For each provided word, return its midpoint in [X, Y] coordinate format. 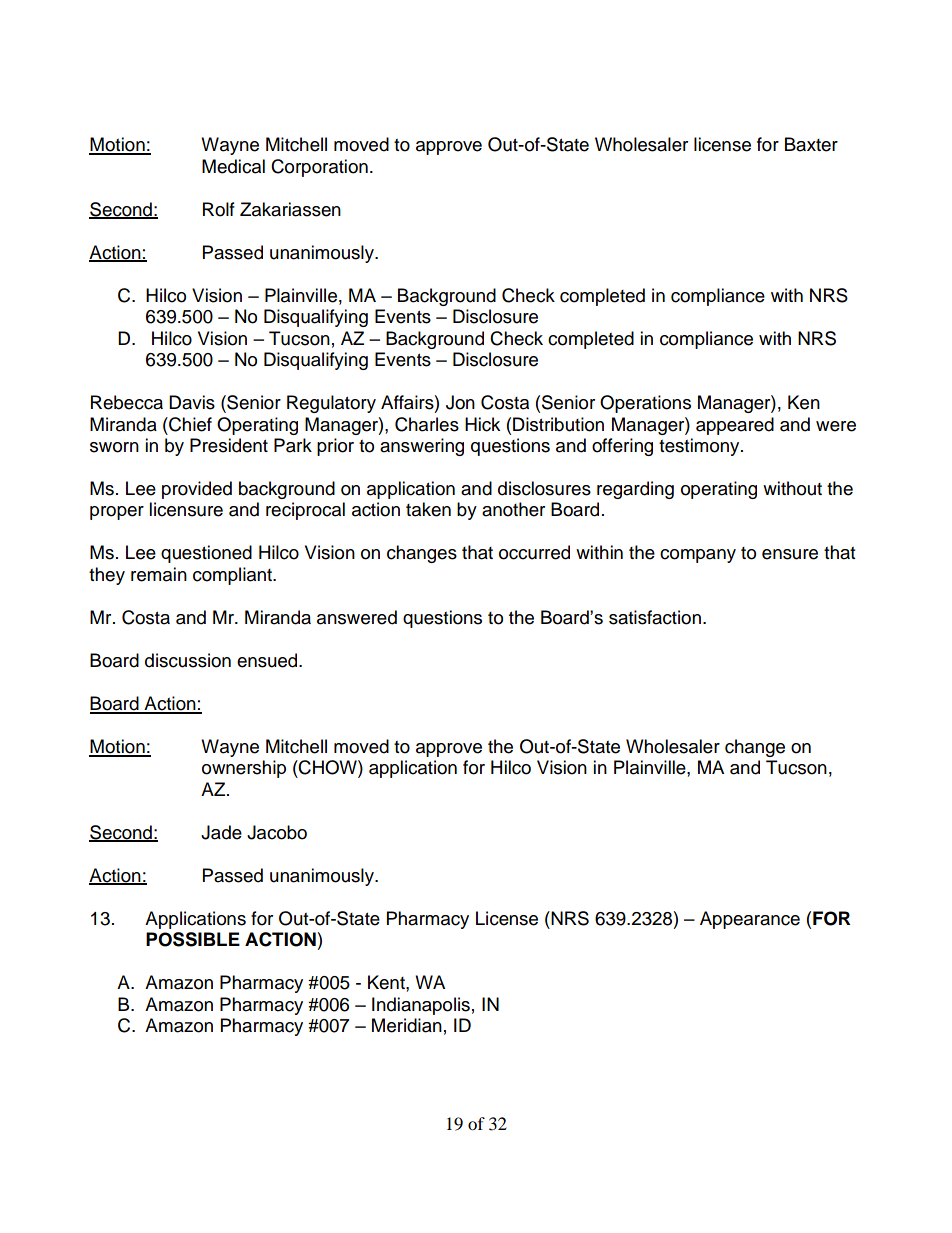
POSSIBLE [193, 939]
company [698, 556]
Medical [233, 166]
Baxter [811, 144]
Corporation [319, 168]
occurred [534, 552]
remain [159, 574]
